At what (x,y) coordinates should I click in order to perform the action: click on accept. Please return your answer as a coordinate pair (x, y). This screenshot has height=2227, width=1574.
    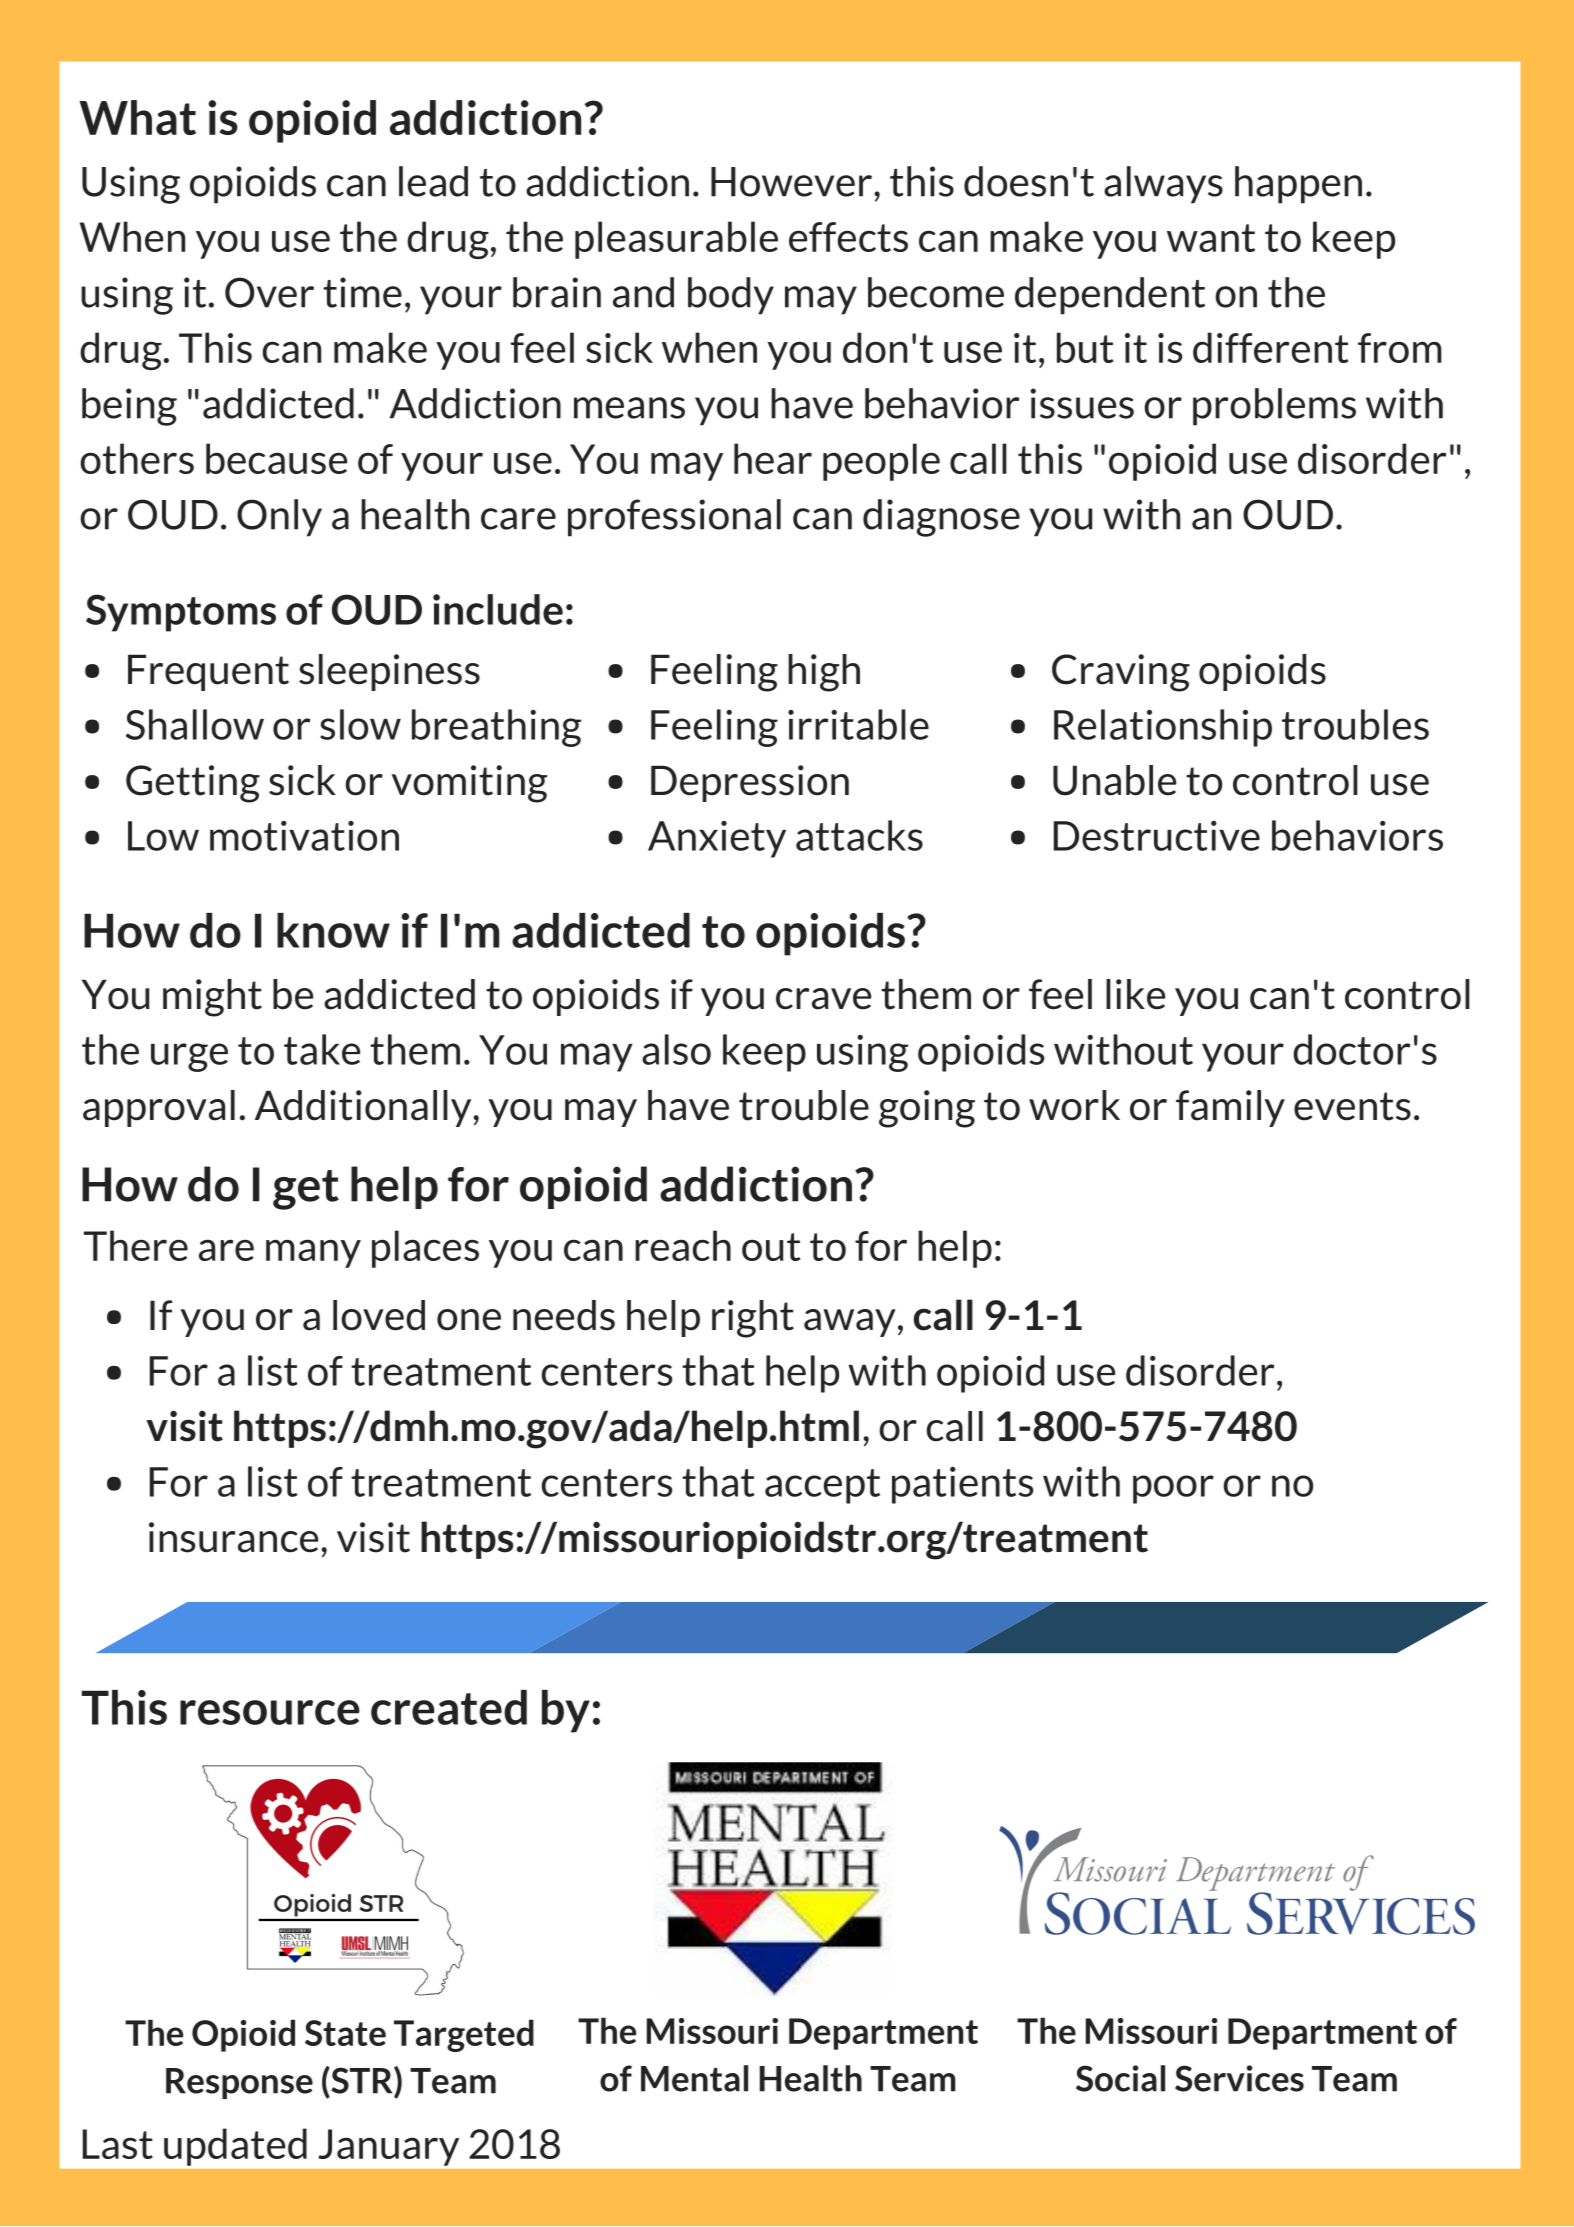
    Looking at the image, I should click on (822, 1486).
